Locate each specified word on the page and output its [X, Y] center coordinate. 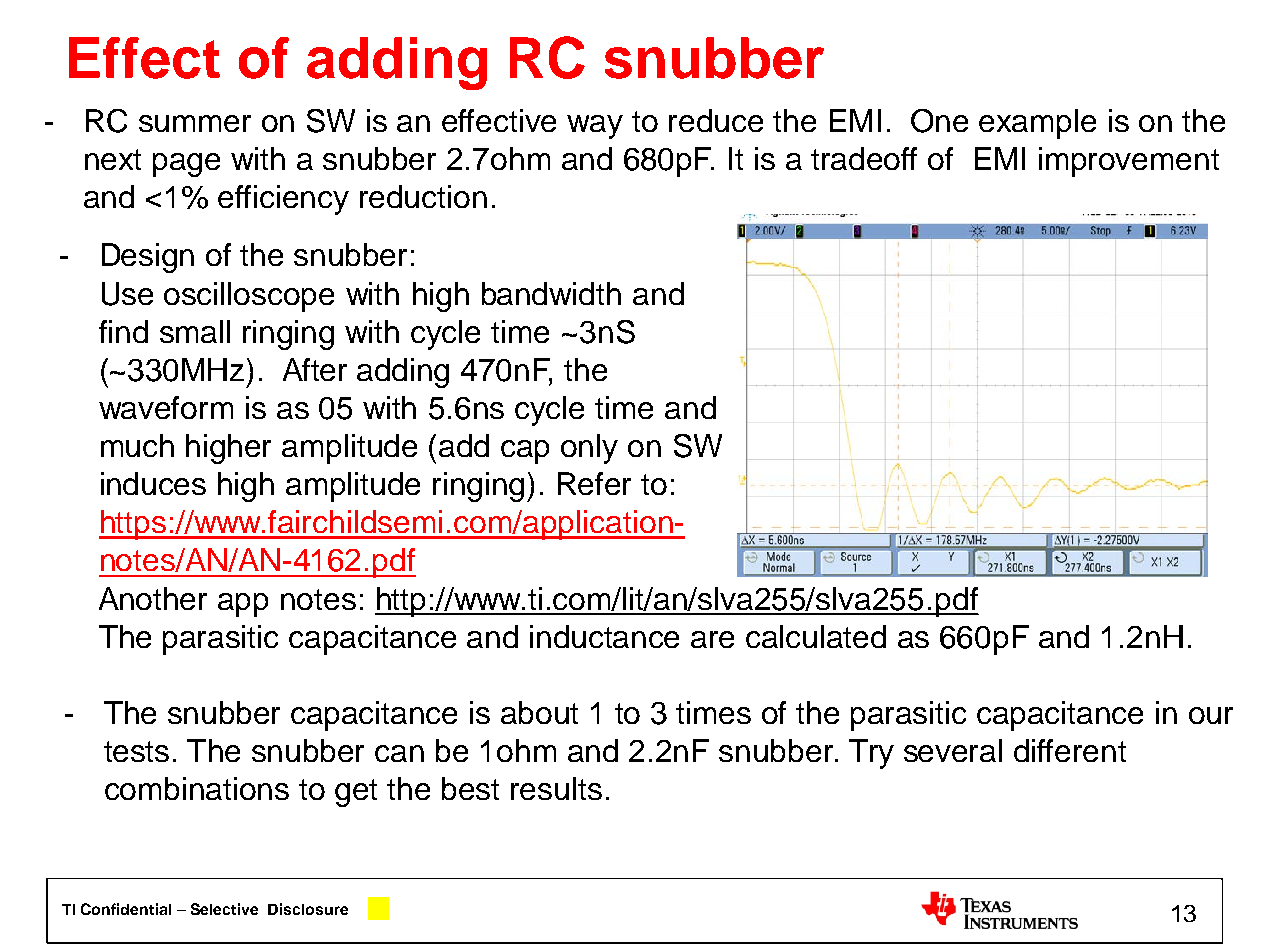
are [712, 639]
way [595, 127]
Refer [594, 483]
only [589, 449]
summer [195, 123]
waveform [166, 407]
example [1037, 124]
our [1211, 715]
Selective [224, 909]
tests [136, 751]
